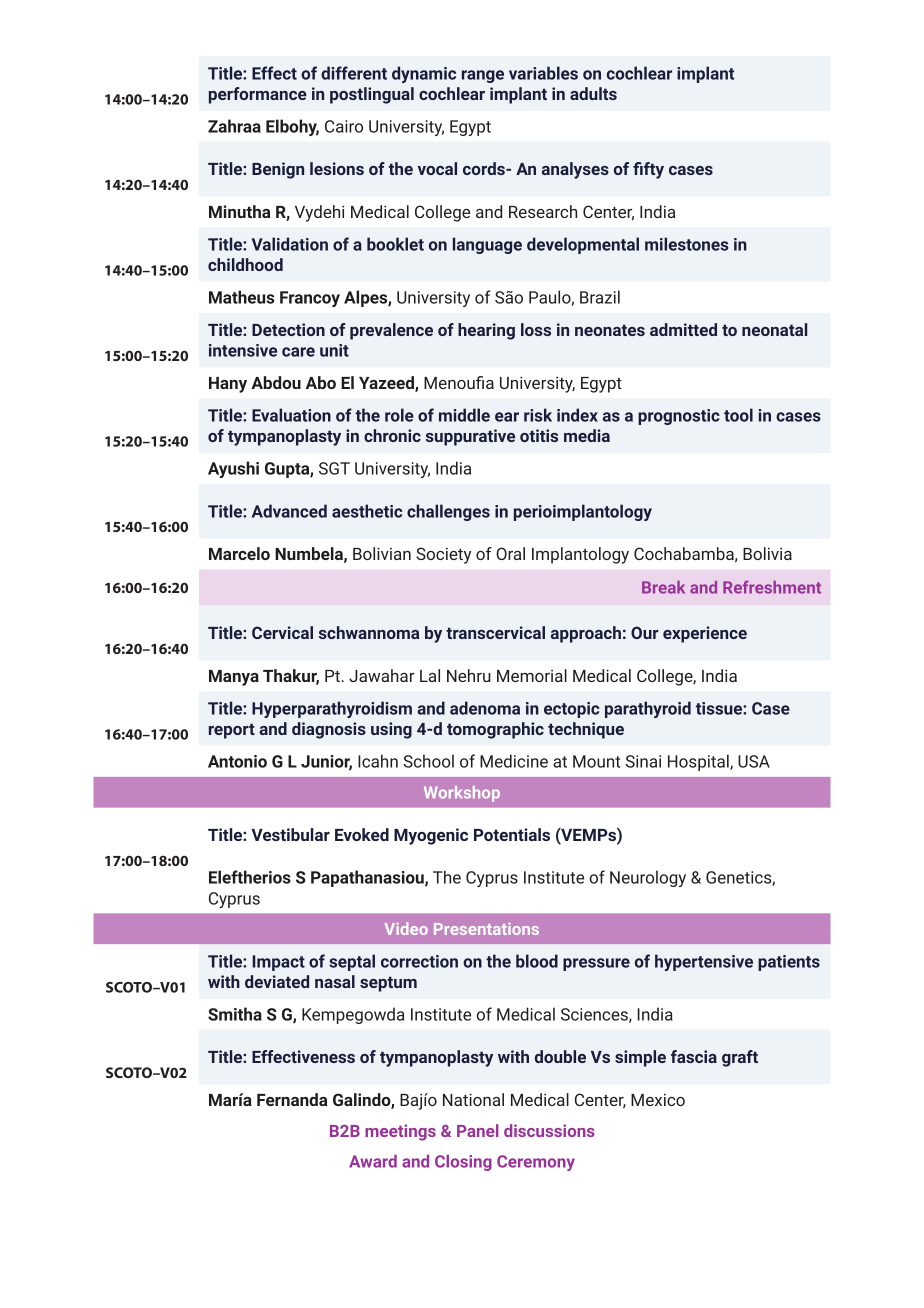 Image resolution: width=924 pixels, height=1308 pixels. Describe the element at coordinates (738, 415) in the image. I see `tool` at that location.
